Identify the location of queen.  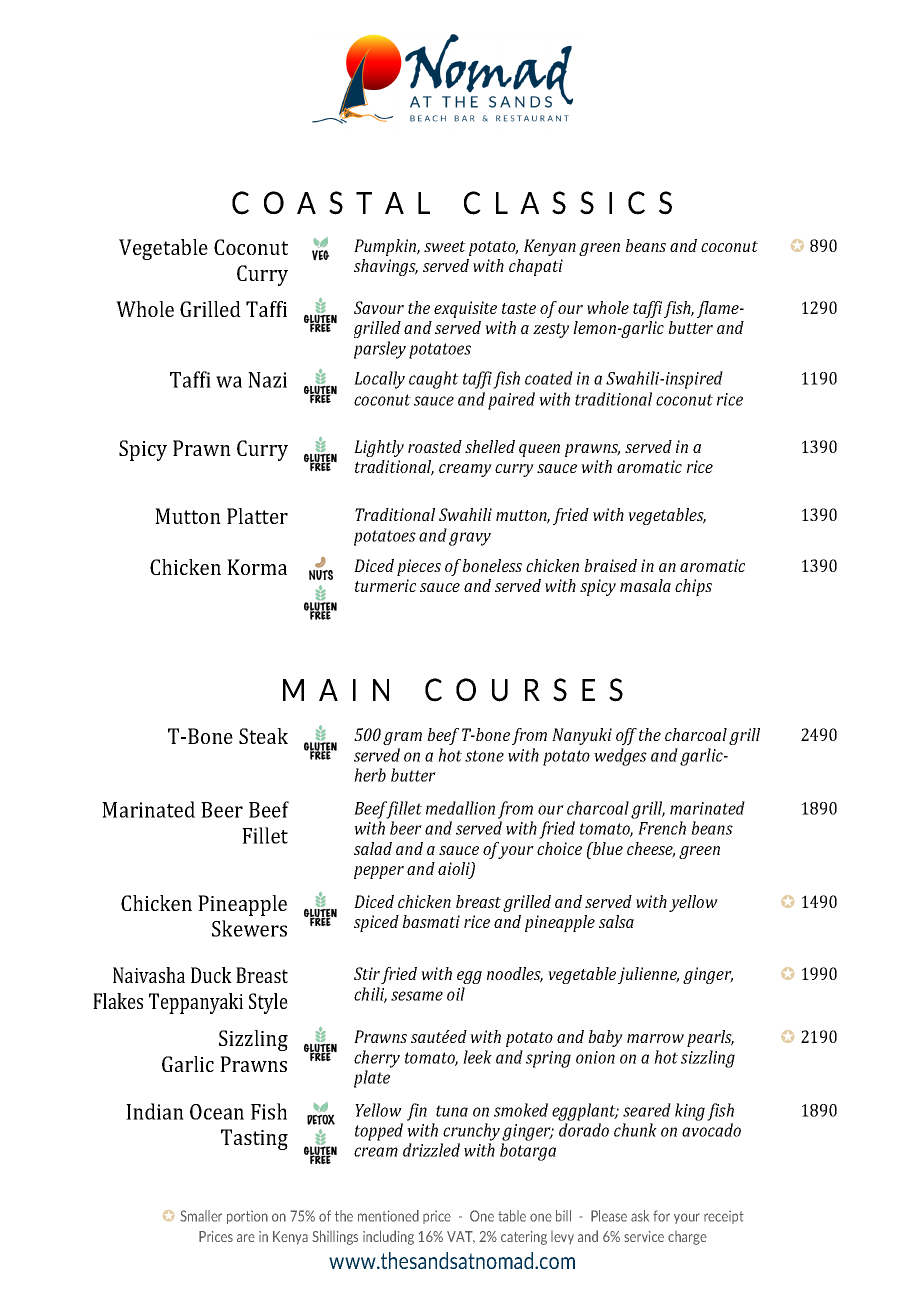
(539, 450).
